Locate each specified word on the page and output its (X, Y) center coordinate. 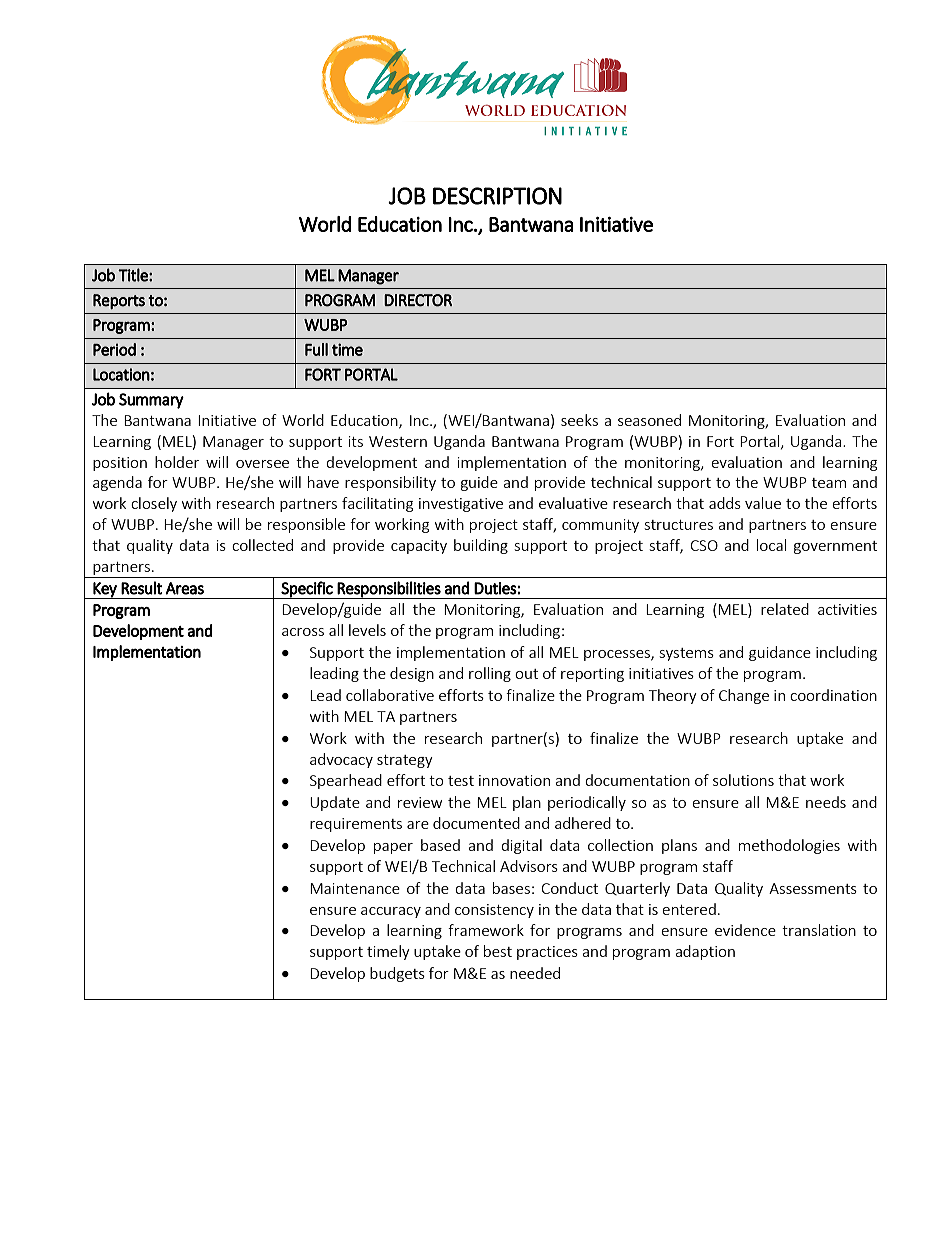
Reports (119, 301)
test (461, 781)
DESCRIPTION (497, 196)
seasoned (649, 420)
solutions (743, 780)
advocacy (341, 760)
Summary (151, 401)
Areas (185, 588)
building (481, 546)
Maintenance (355, 888)
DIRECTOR (418, 300)
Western (398, 441)
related (785, 609)
